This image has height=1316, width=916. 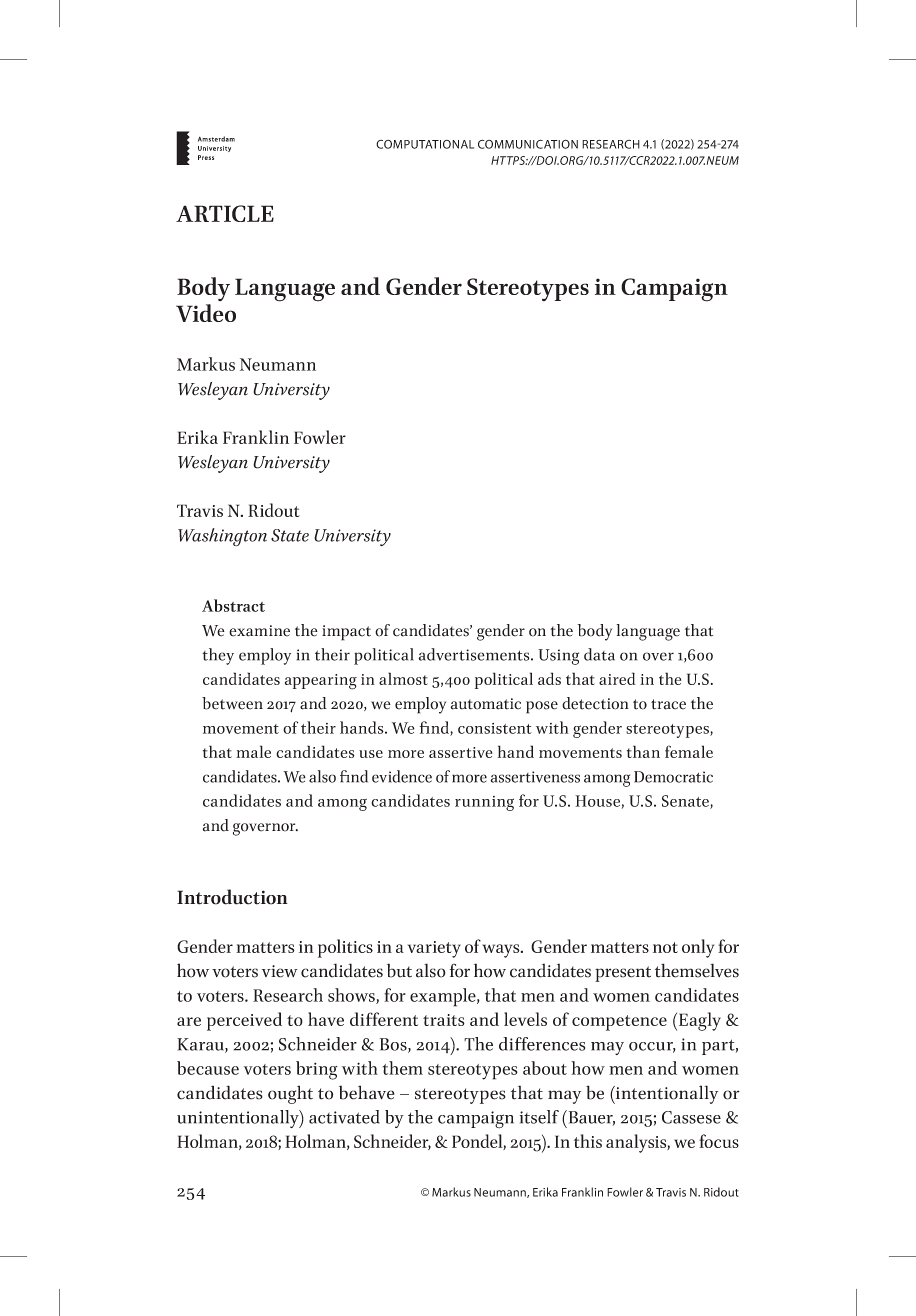 What do you see at coordinates (528, 144) in the image?
I see `COMMUNICATION` at bounding box center [528, 144].
